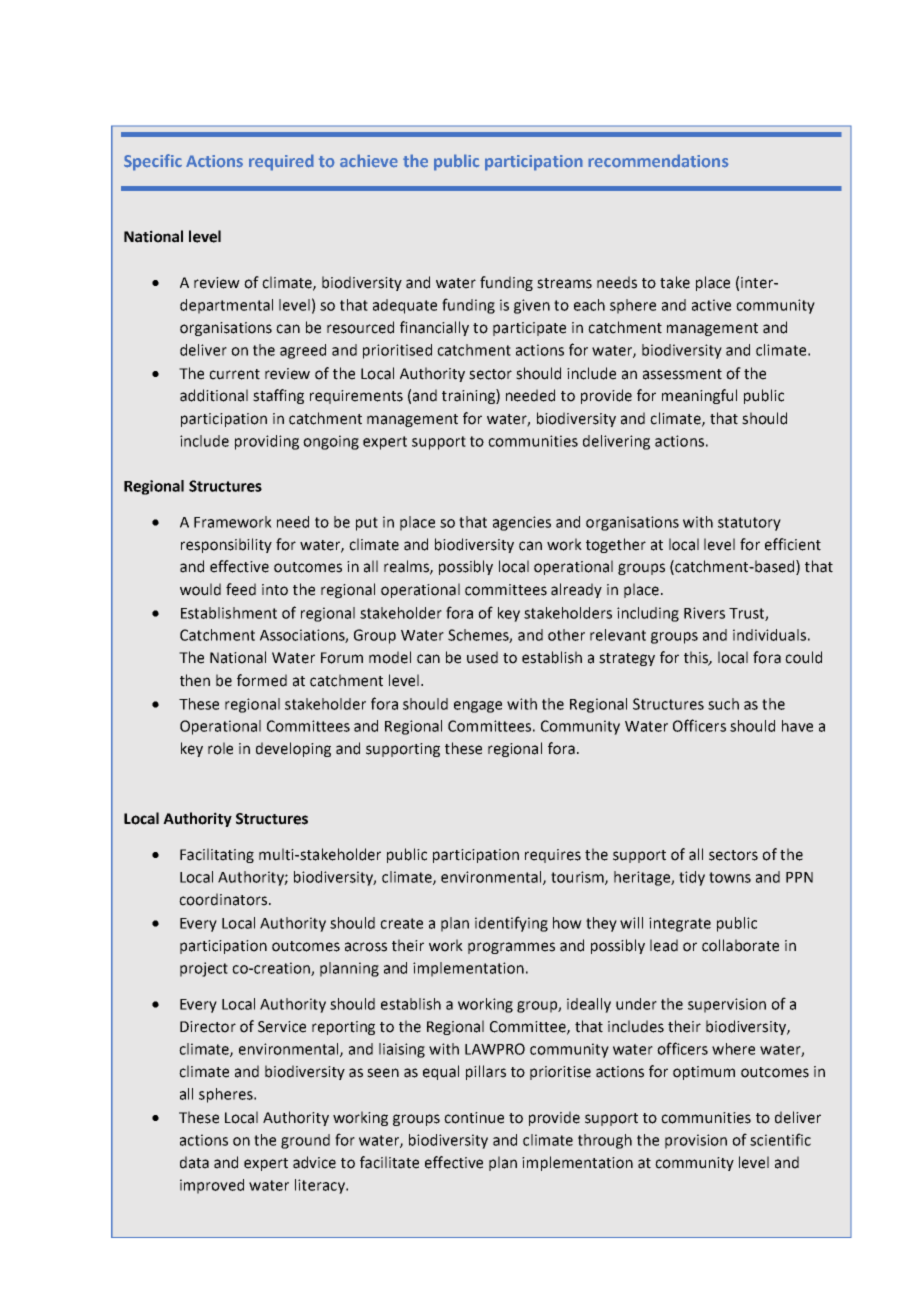 This image has height=1308, width=924. What do you see at coordinates (553, 856) in the image?
I see `requires` at bounding box center [553, 856].
